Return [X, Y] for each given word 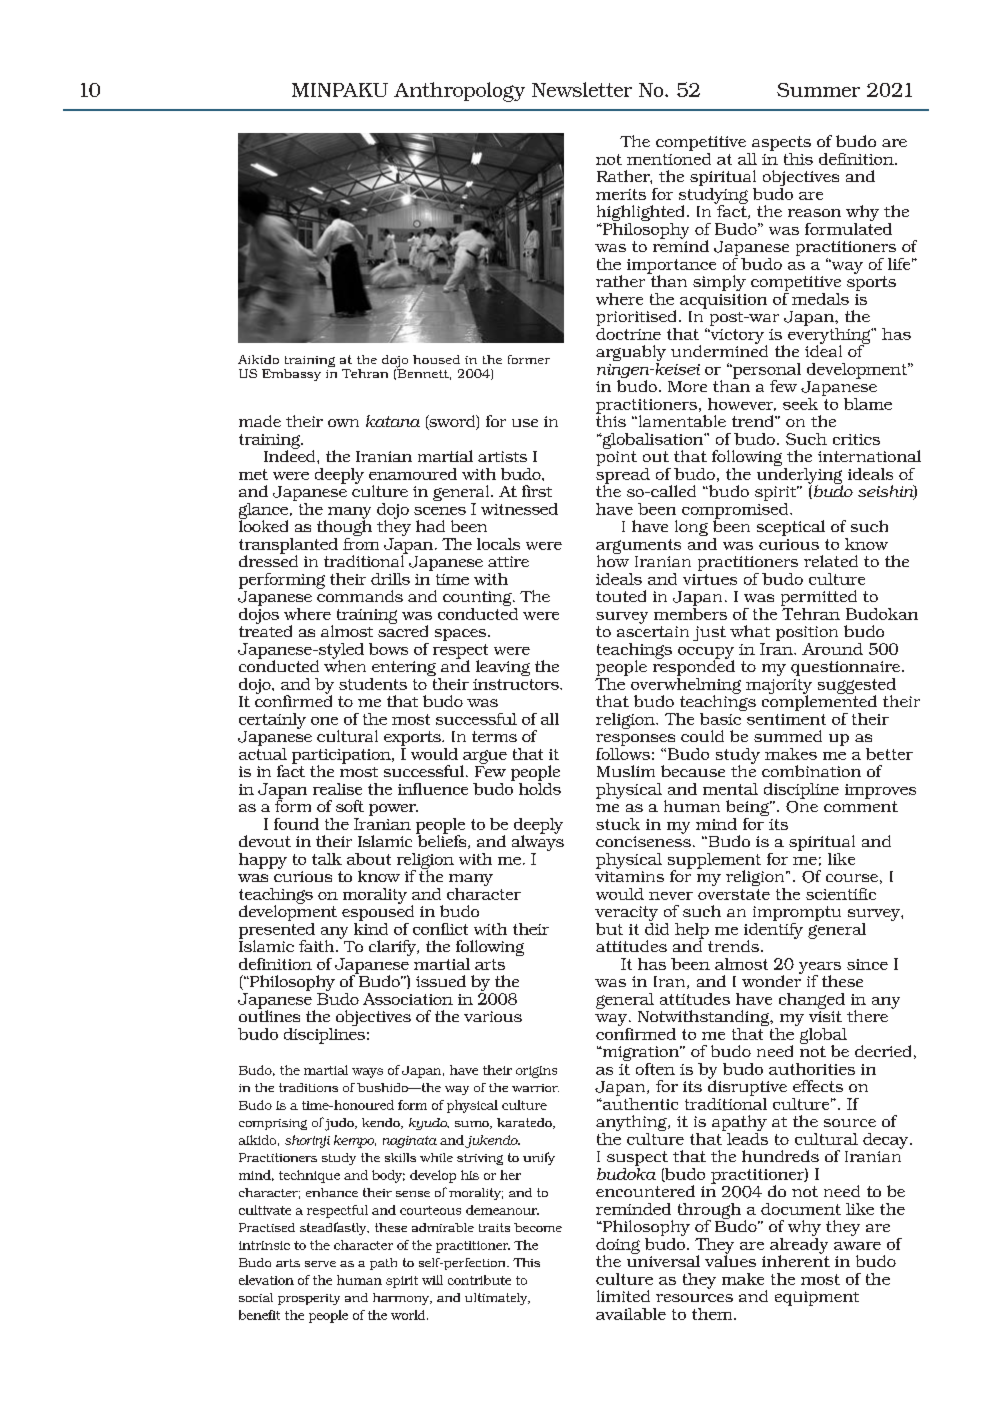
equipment [817, 1298]
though [344, 528]
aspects [781, 145]
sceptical [791, 528]
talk [327, 859]
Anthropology [459, 92]
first [537, 491]
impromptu [797, 913]
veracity [626, 915]
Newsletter [582, 89]
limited [623, 1296]
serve [320, 1264]
